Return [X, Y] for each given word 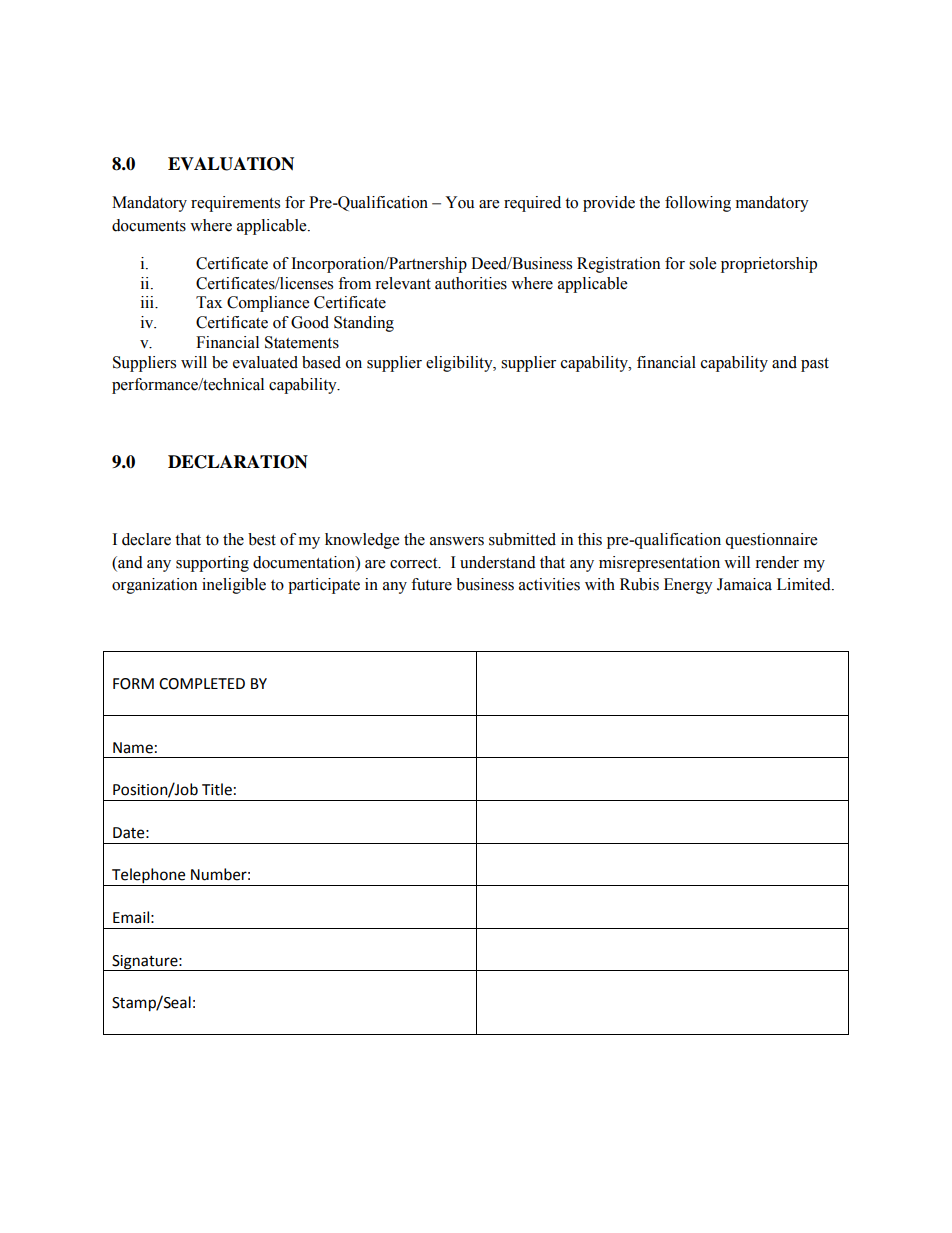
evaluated [265, 362]
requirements [235, 204]
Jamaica [744, 584]
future [431, 584]
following [698, 204]
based [321, 362]
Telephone [149, 877]
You [460, 202]
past [815, 365]
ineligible [234, 586]
